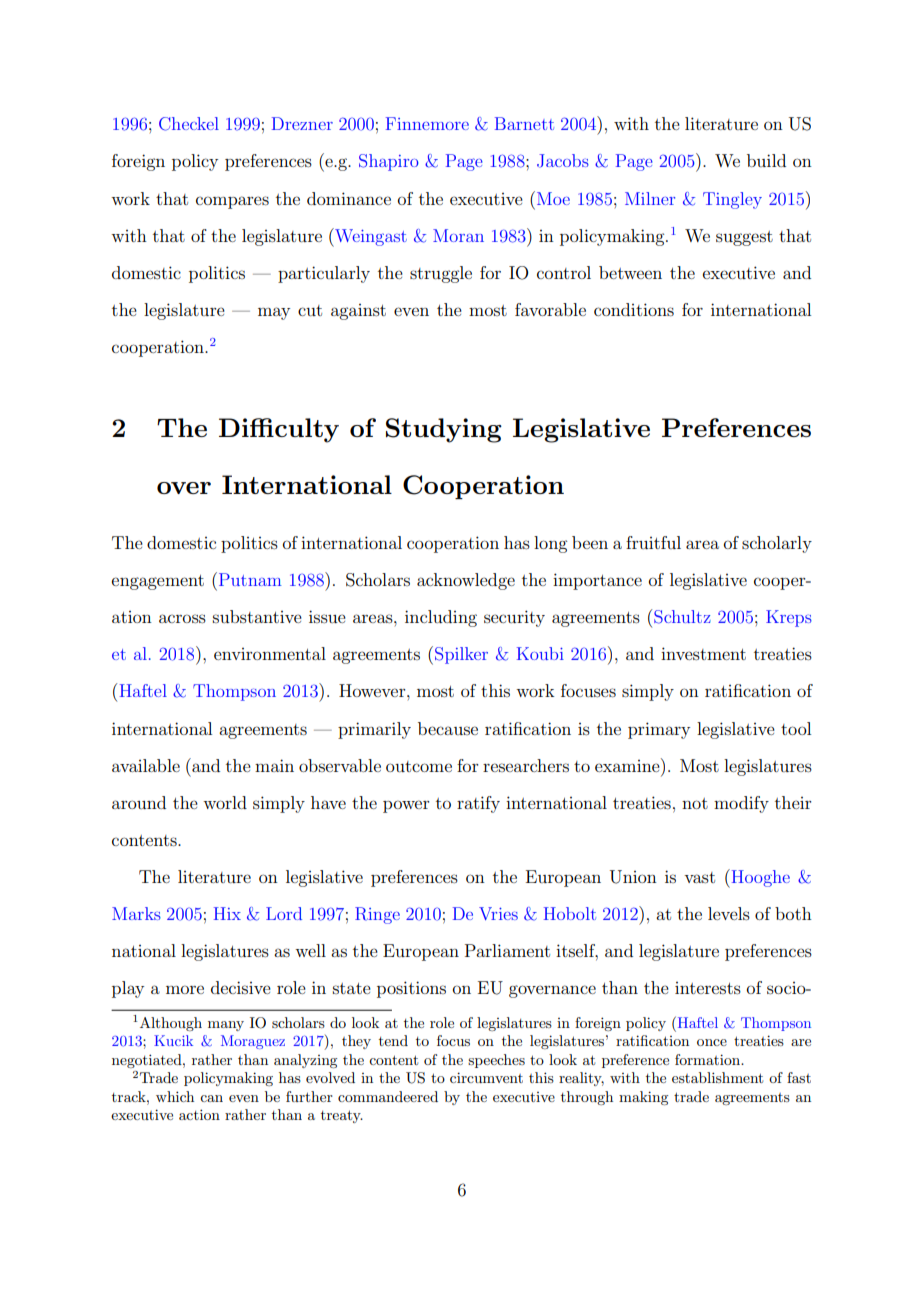 The image size is (924, 1308). Describe the element at coordinates (478, 804) in the screenshot. I see `ratify` at that location.
